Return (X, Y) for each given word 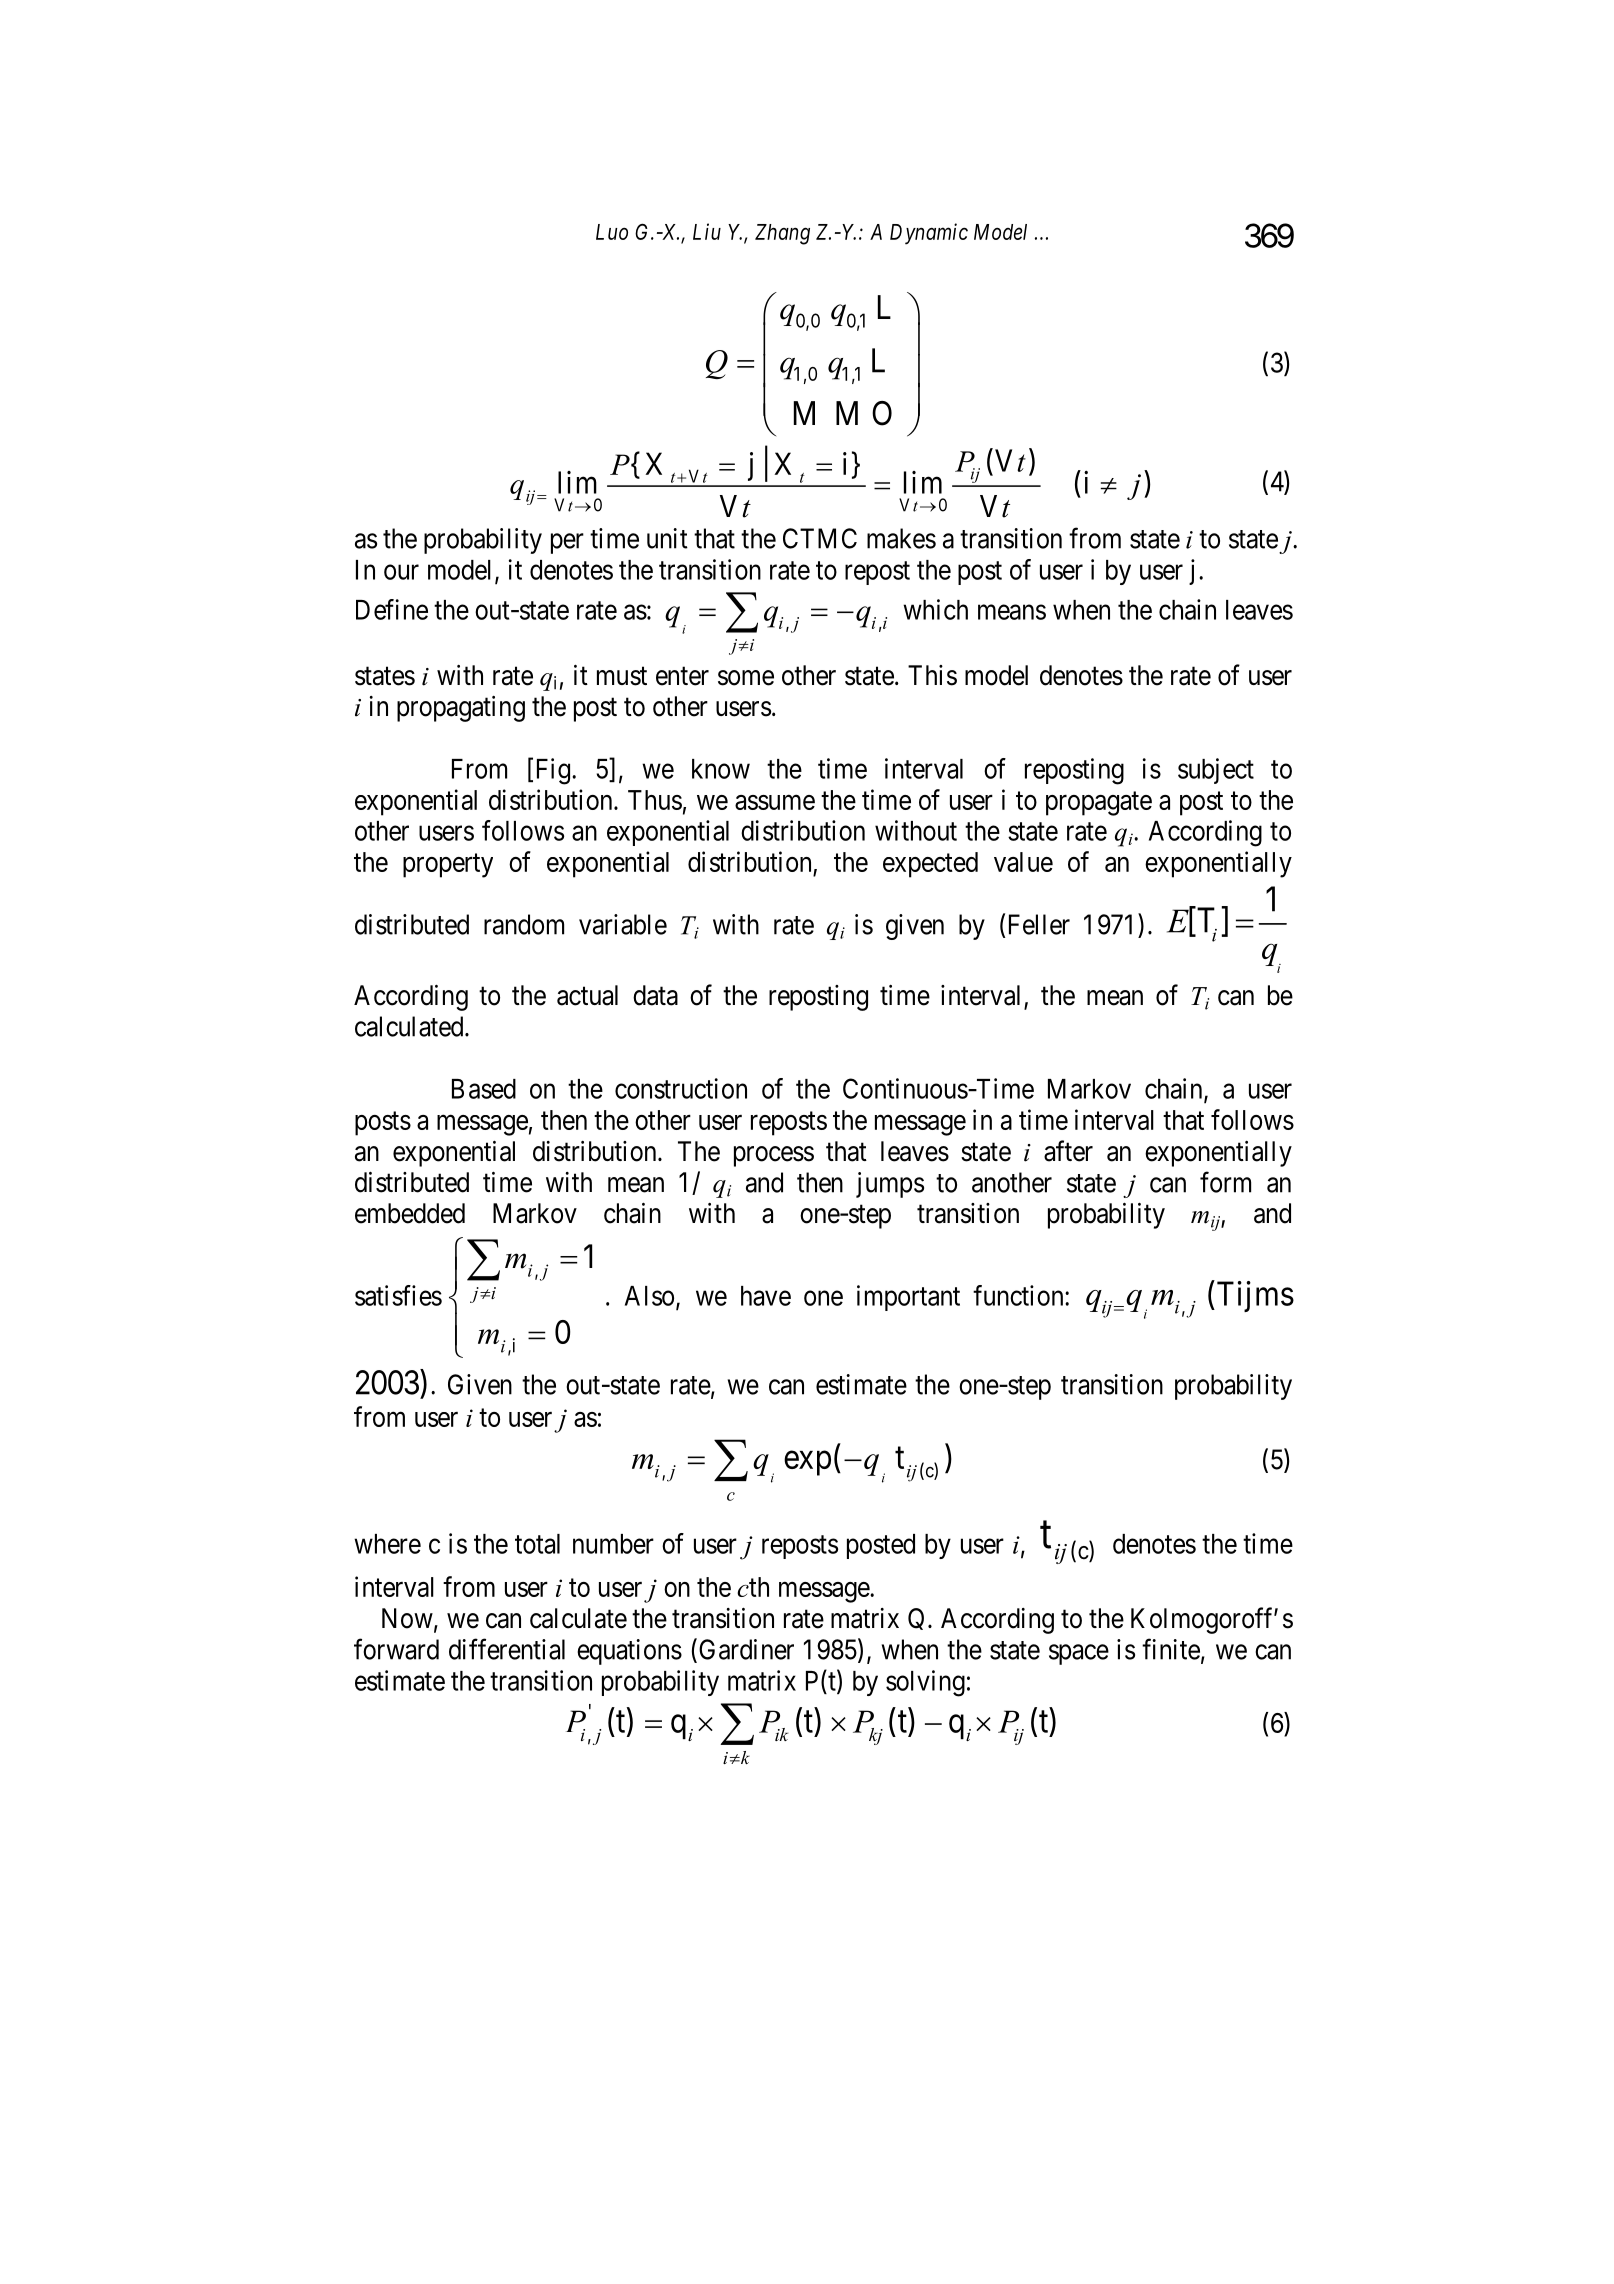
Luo (612, 232)
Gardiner (746, 1649)
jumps (890, 1185)
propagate (1099, 804)
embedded (410, 1213)
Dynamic (929, 234)
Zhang (782, 234)
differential (507, 1649)
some (746, 678)
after (1068, 1151)
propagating (461, 709)
